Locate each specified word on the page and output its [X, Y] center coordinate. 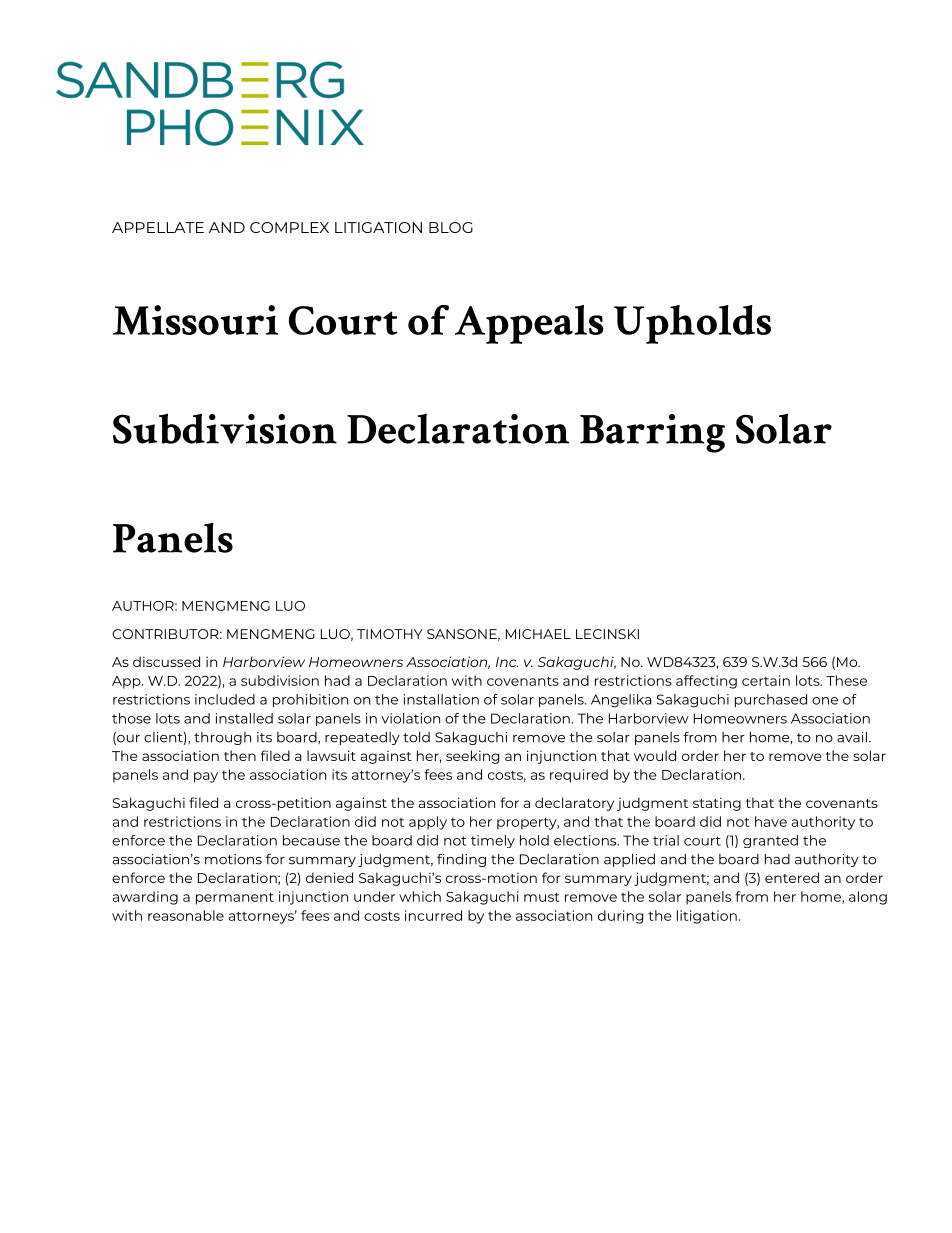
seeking [473, 757]
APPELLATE [158, 227]
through [222, 738]
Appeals [529, 324]
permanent [235, 898]
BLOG [451, 227]
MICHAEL [538, 634]
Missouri [195, 320]
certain [766, 680]
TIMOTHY [390, 634]
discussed [166, 661]
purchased [771, 701]
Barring [652, 433]
